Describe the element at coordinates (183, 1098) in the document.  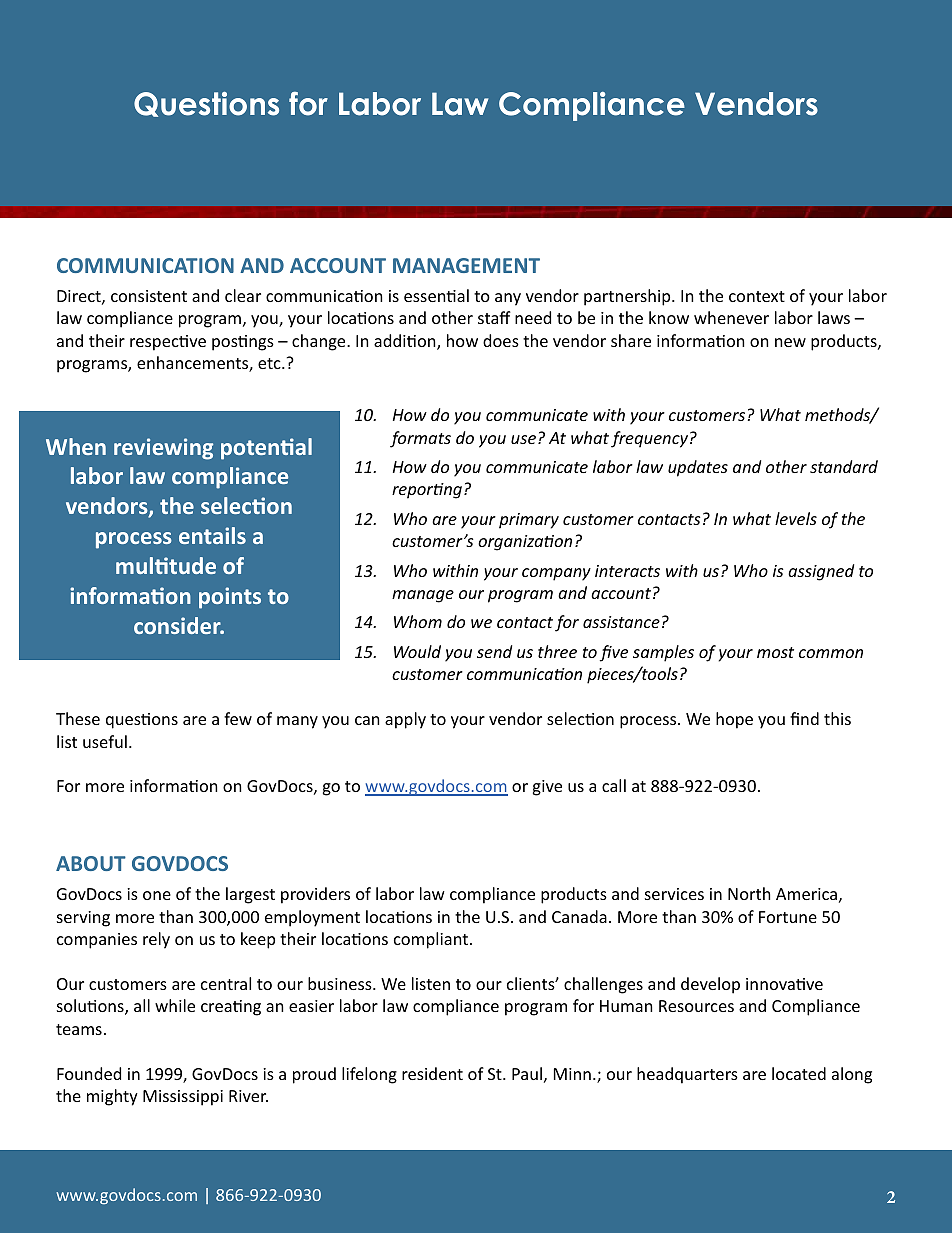
I see `Mississippi` at that location.
